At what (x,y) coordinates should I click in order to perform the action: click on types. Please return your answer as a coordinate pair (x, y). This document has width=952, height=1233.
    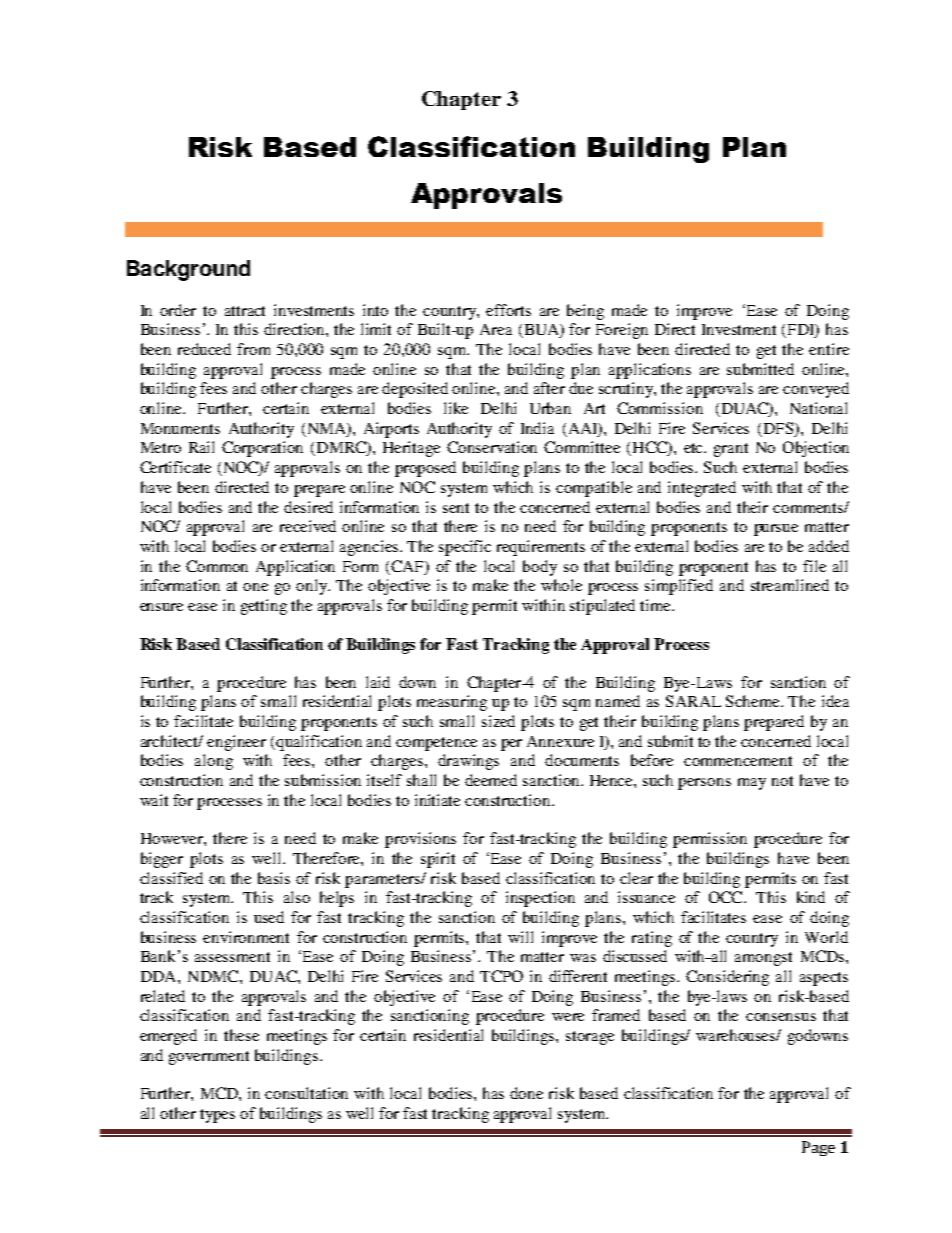
    Looking at the image, I should click on (217, 1116).
